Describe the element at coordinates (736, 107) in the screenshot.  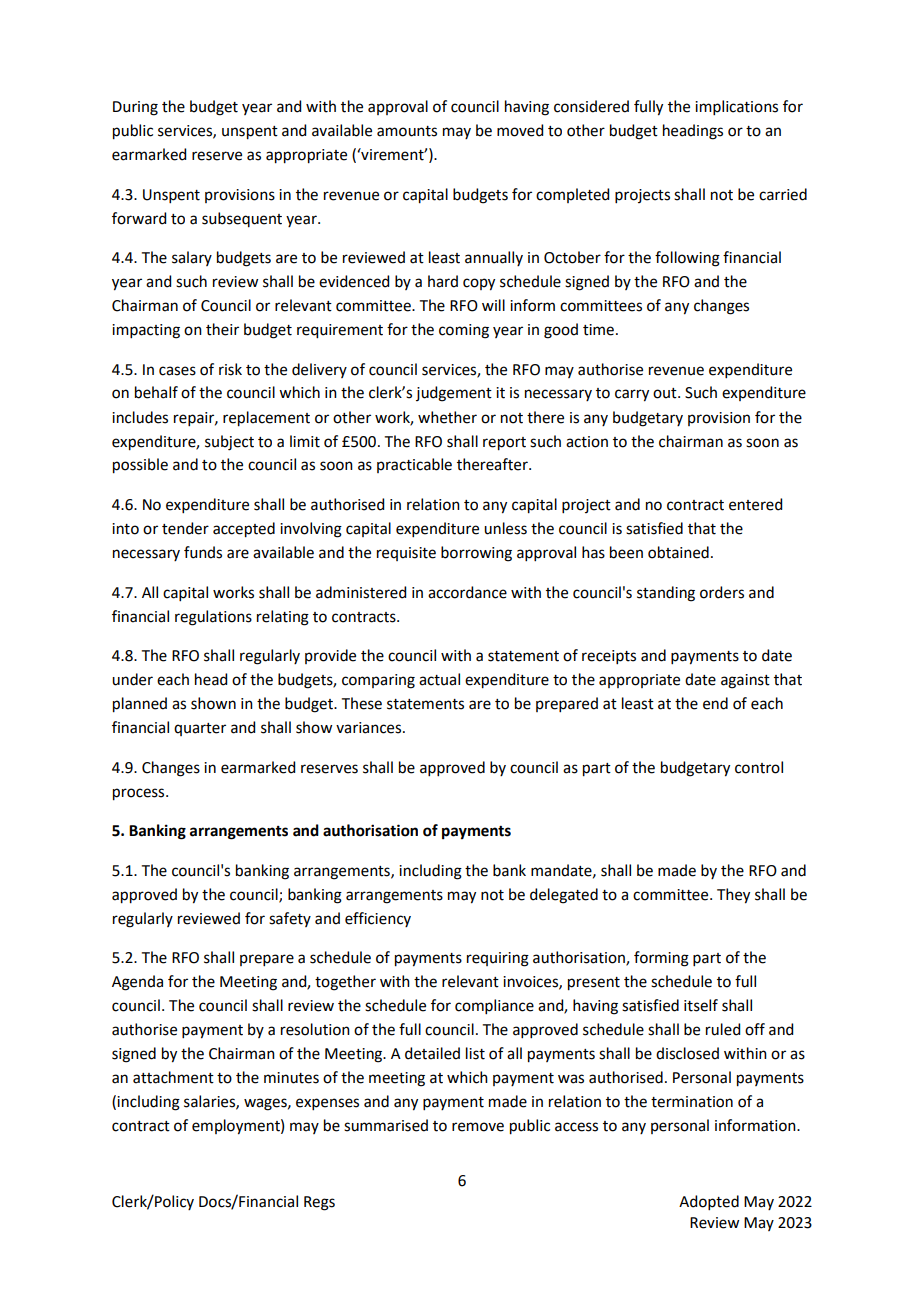
I see `implications` at that location.
